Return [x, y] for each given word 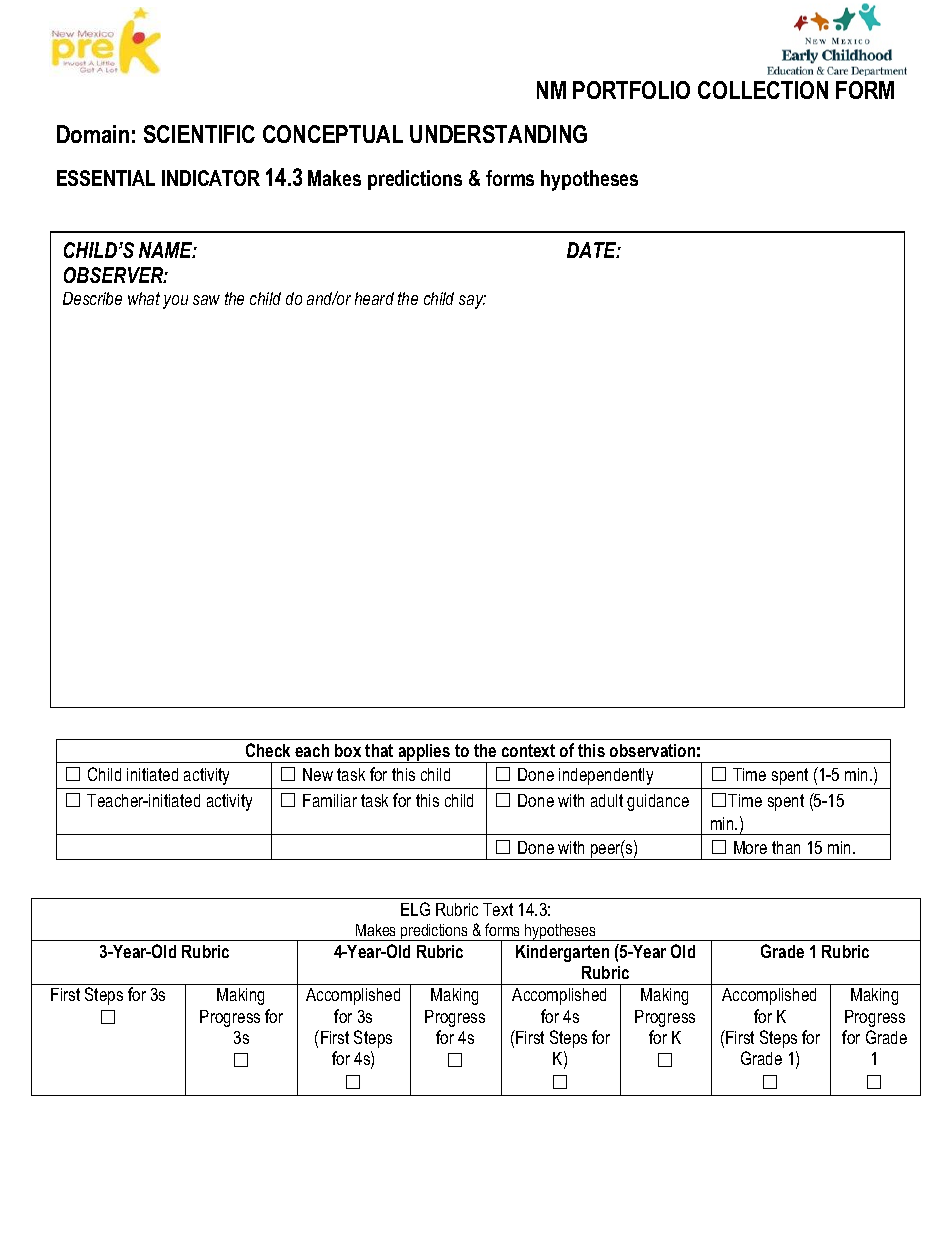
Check [268, 750]
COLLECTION [763, 90]
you [175, 302]
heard [374, 298]
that [379, 750]
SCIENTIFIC [199, 134]
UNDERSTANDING [498, 134]
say [472, 302]
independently [606, 776]
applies [424, 753]
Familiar [330, 800]
